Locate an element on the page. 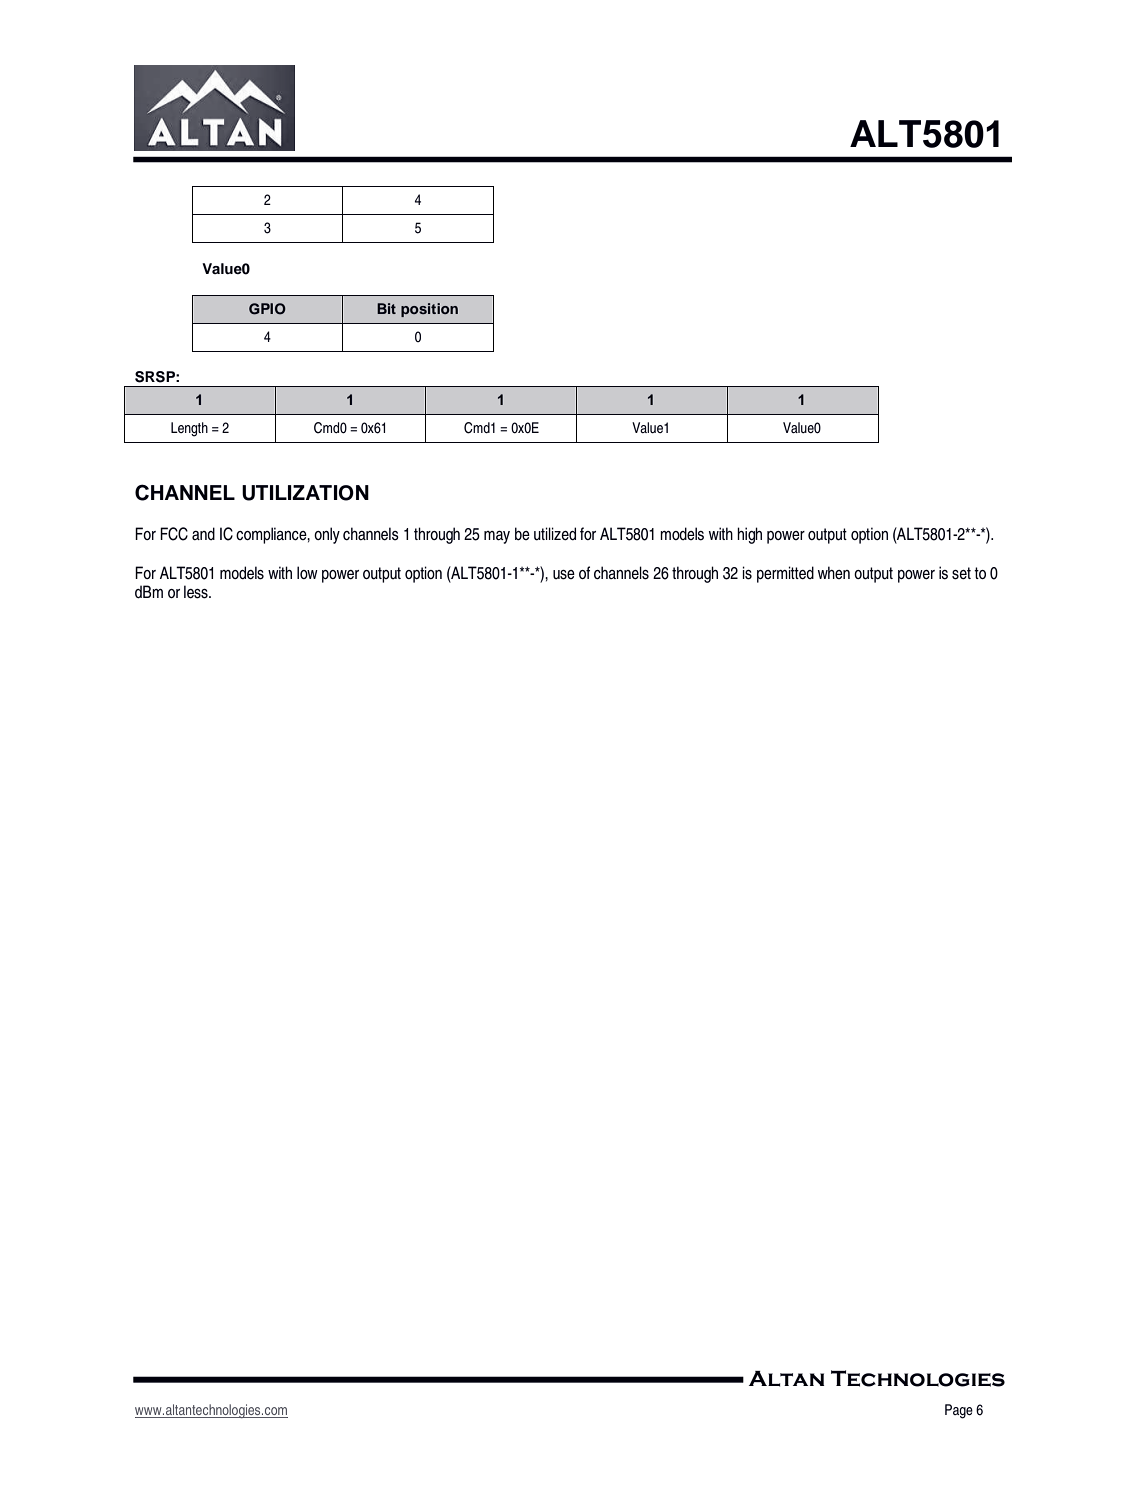  GPIO is located at coordinates (267, 309).
